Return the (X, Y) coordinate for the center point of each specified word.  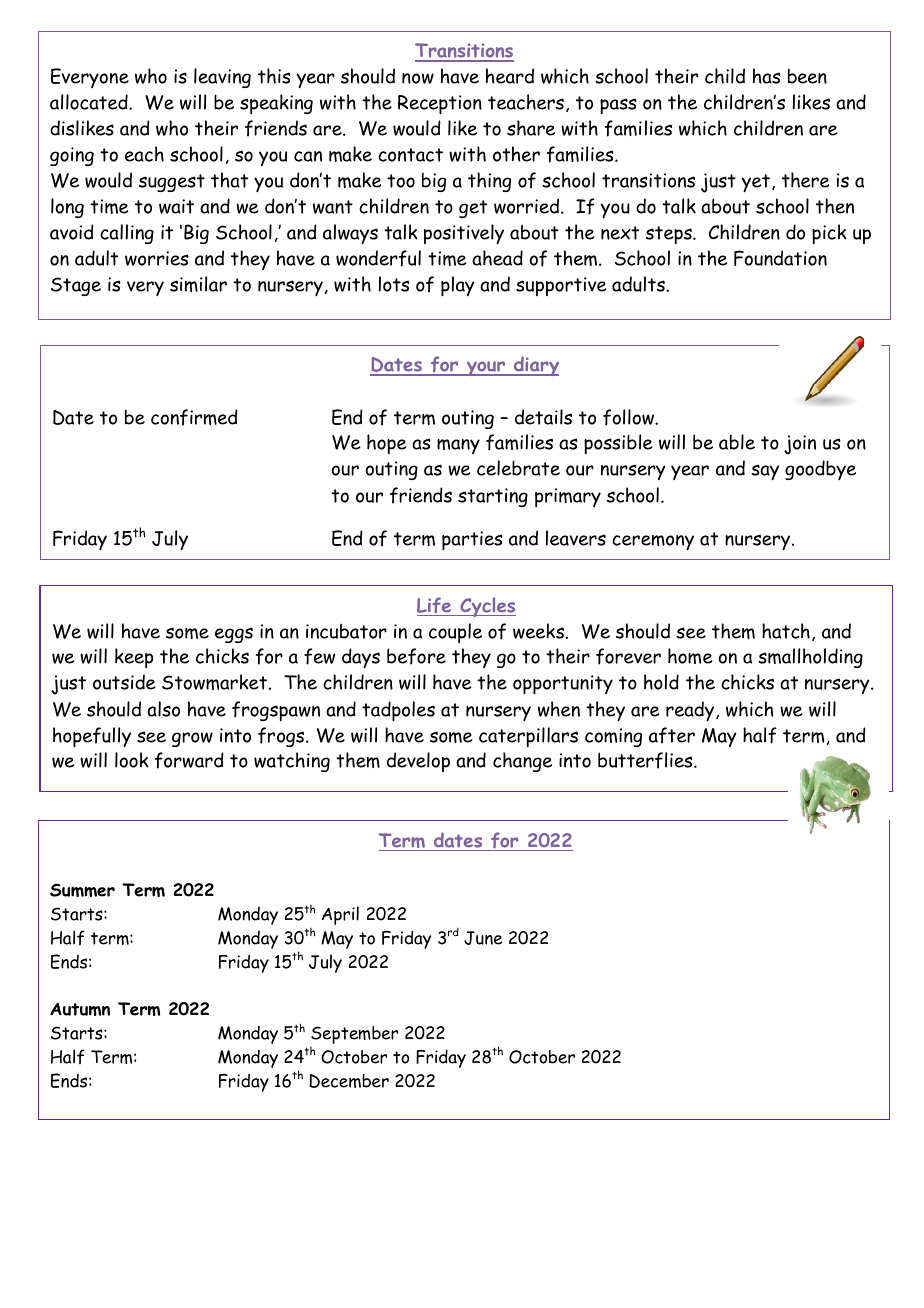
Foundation (780, 258)
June (483, 938)
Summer (82, 890)
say (765, 472)
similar (198, 284)
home (690, 656)
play (458, 286)
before (416, 656)
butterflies (646, 760)
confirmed (194, 417)
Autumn (80, 1009)
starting (493, 497)
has (767, 76)
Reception (440, 105)
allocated (90, 102)
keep (134, 658)
